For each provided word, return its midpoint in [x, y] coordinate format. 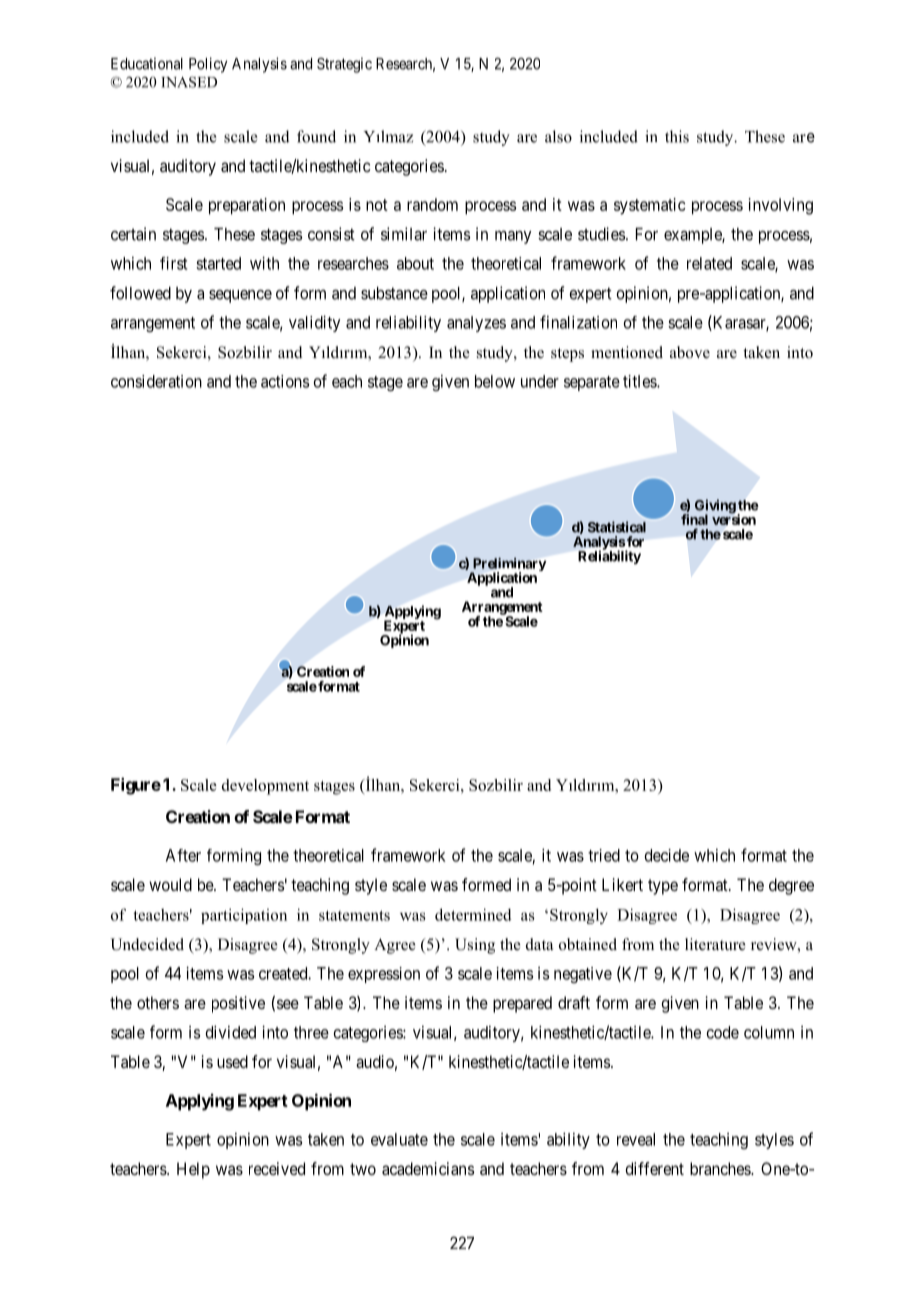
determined [473, 914]
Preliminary [508, 566]
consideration [156, 381]
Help [193, 1170]
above [690, 352]
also [558, 136]
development [265, 787]
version [734, 519]
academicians [428, 1168]
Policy [208, 65]
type [663, 887]
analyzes [476, 324]
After [183, 855]
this [677, 136]
